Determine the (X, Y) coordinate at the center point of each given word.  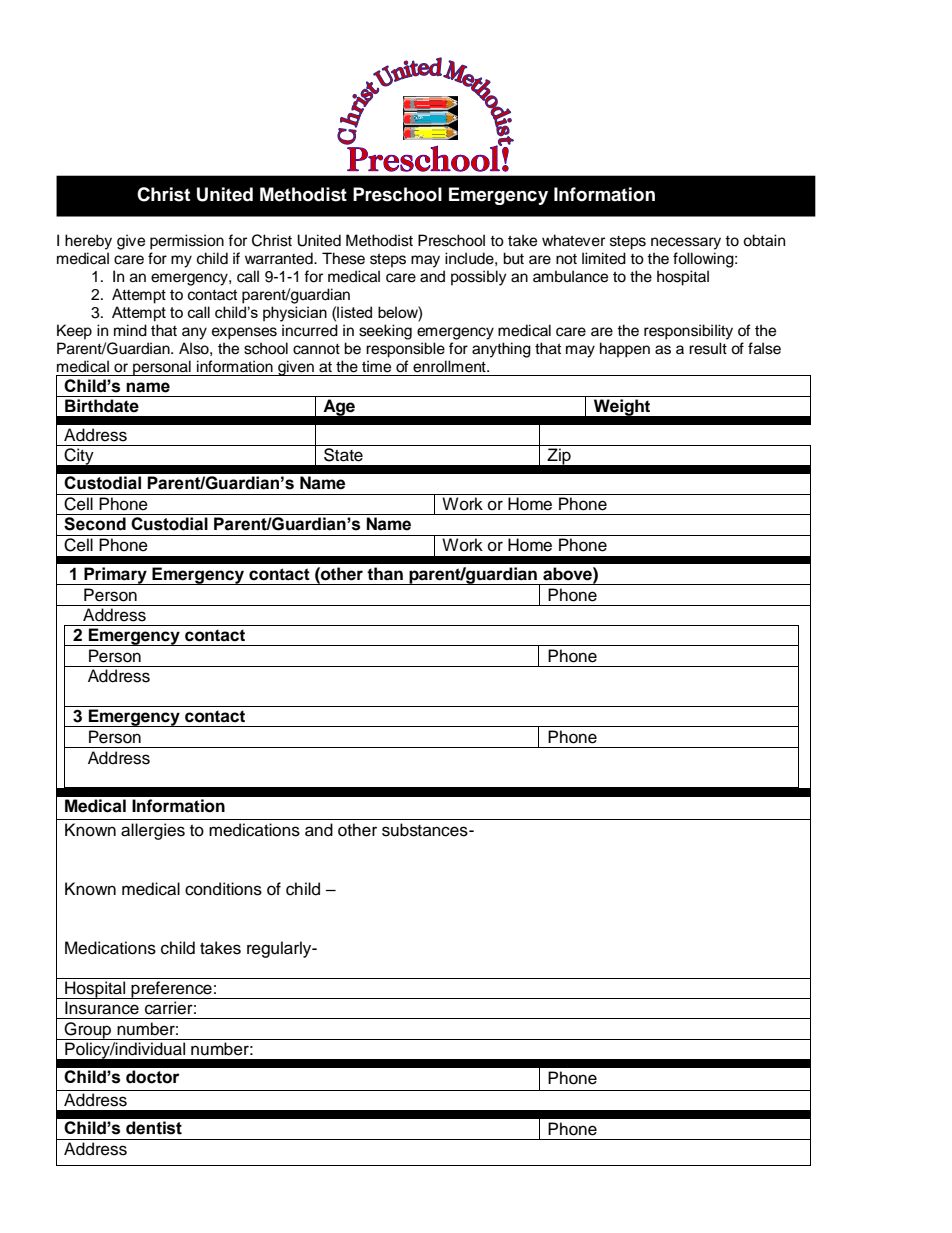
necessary (686, 243)
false (764, 348)
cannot (316, 349)
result (708, 348)
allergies (153, 831)
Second (95, 524)
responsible (405, 350)
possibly (479, 278)
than (385, 574)
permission (187, 242)
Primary (116, 576)
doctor (153, 1077)
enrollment (450, 366)
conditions (223, 889)
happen (625, 350)
